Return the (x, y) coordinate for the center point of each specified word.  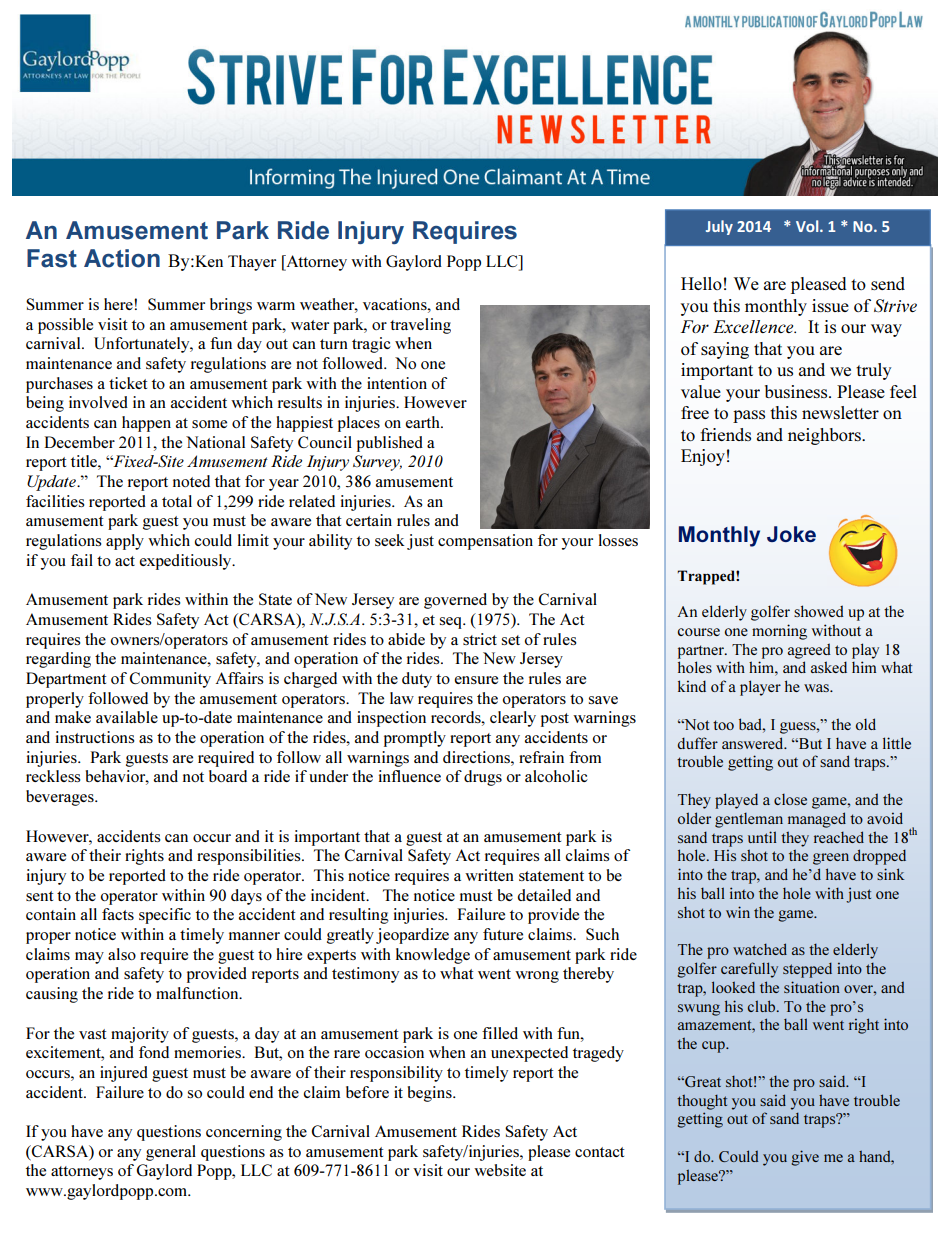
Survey (377, 463)
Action (122, 258)
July (719, 227)
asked (829, 667)
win (738, 912)
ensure (476, 680)
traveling (420, 326)
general (171, 1153)
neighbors (825, 436)
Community (170, 680)
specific (165, 916)
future (503, 934)
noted (191, 481)
